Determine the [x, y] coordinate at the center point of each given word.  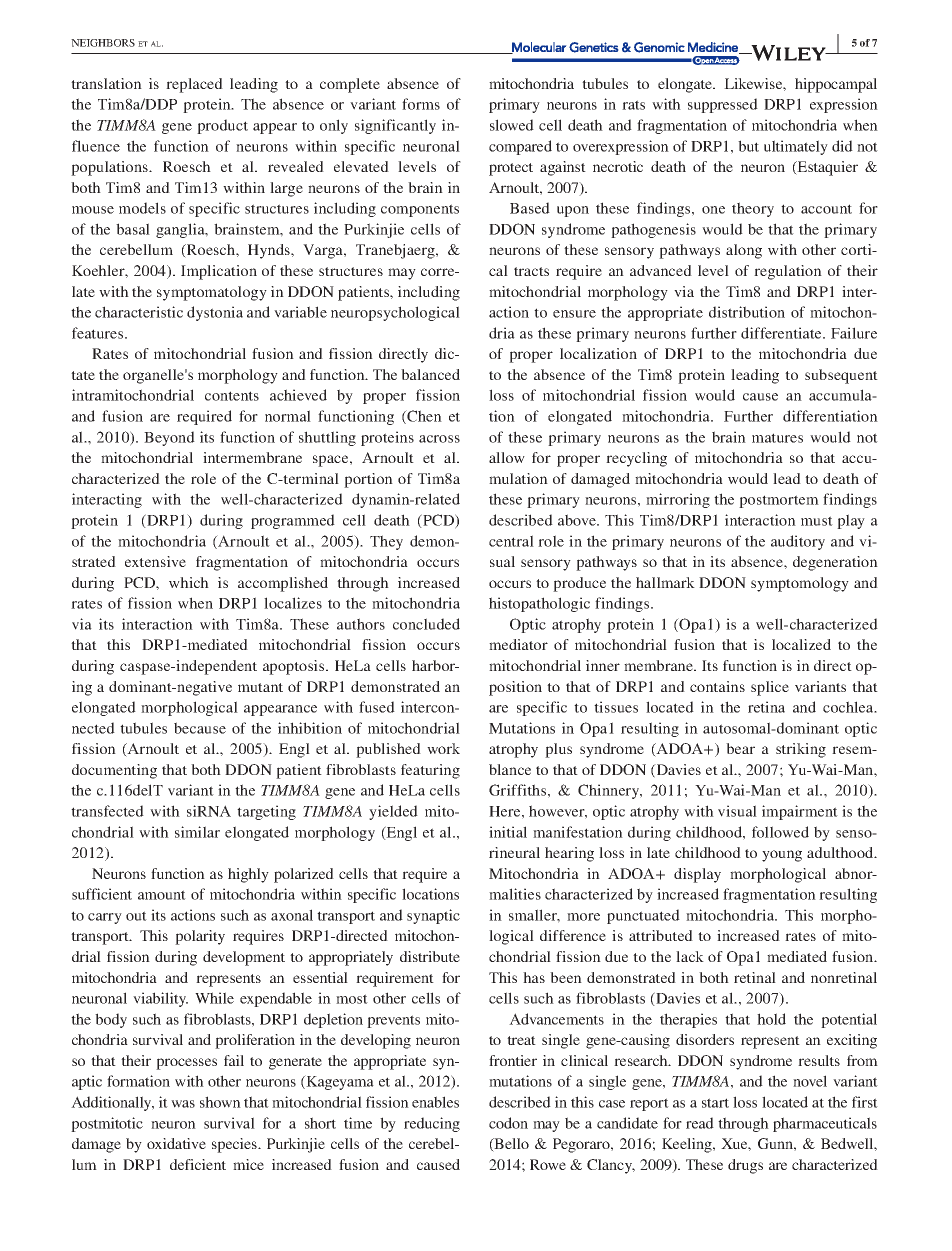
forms [421, 104]
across [439, 439]
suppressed [723, 105]
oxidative [176, 1143]
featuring [430, 771]
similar [197, 832]
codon [508, 1123]
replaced [194, 85]
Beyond [169, 438]
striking [801, 750]
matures [777, 438]
